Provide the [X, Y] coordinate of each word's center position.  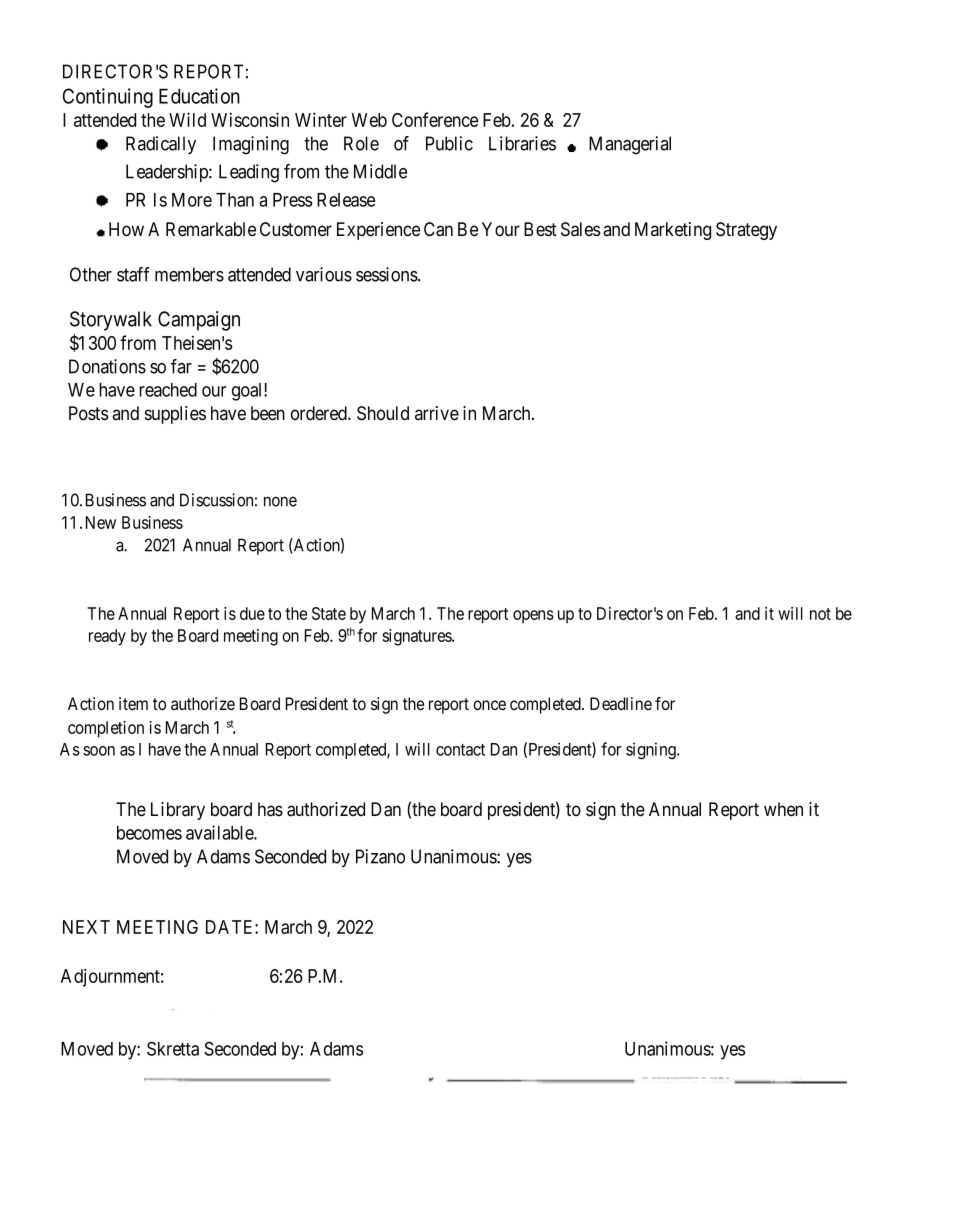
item [133, 703]
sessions [387, 274]
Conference [435, 119]
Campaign [199, 321]
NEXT [86, 927]
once [489, 705]
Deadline [621, 704]
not [820, 614]
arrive [437, 413]
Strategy [746, 231]
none [280, 501]
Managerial [630, 145]
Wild [187, 119]
